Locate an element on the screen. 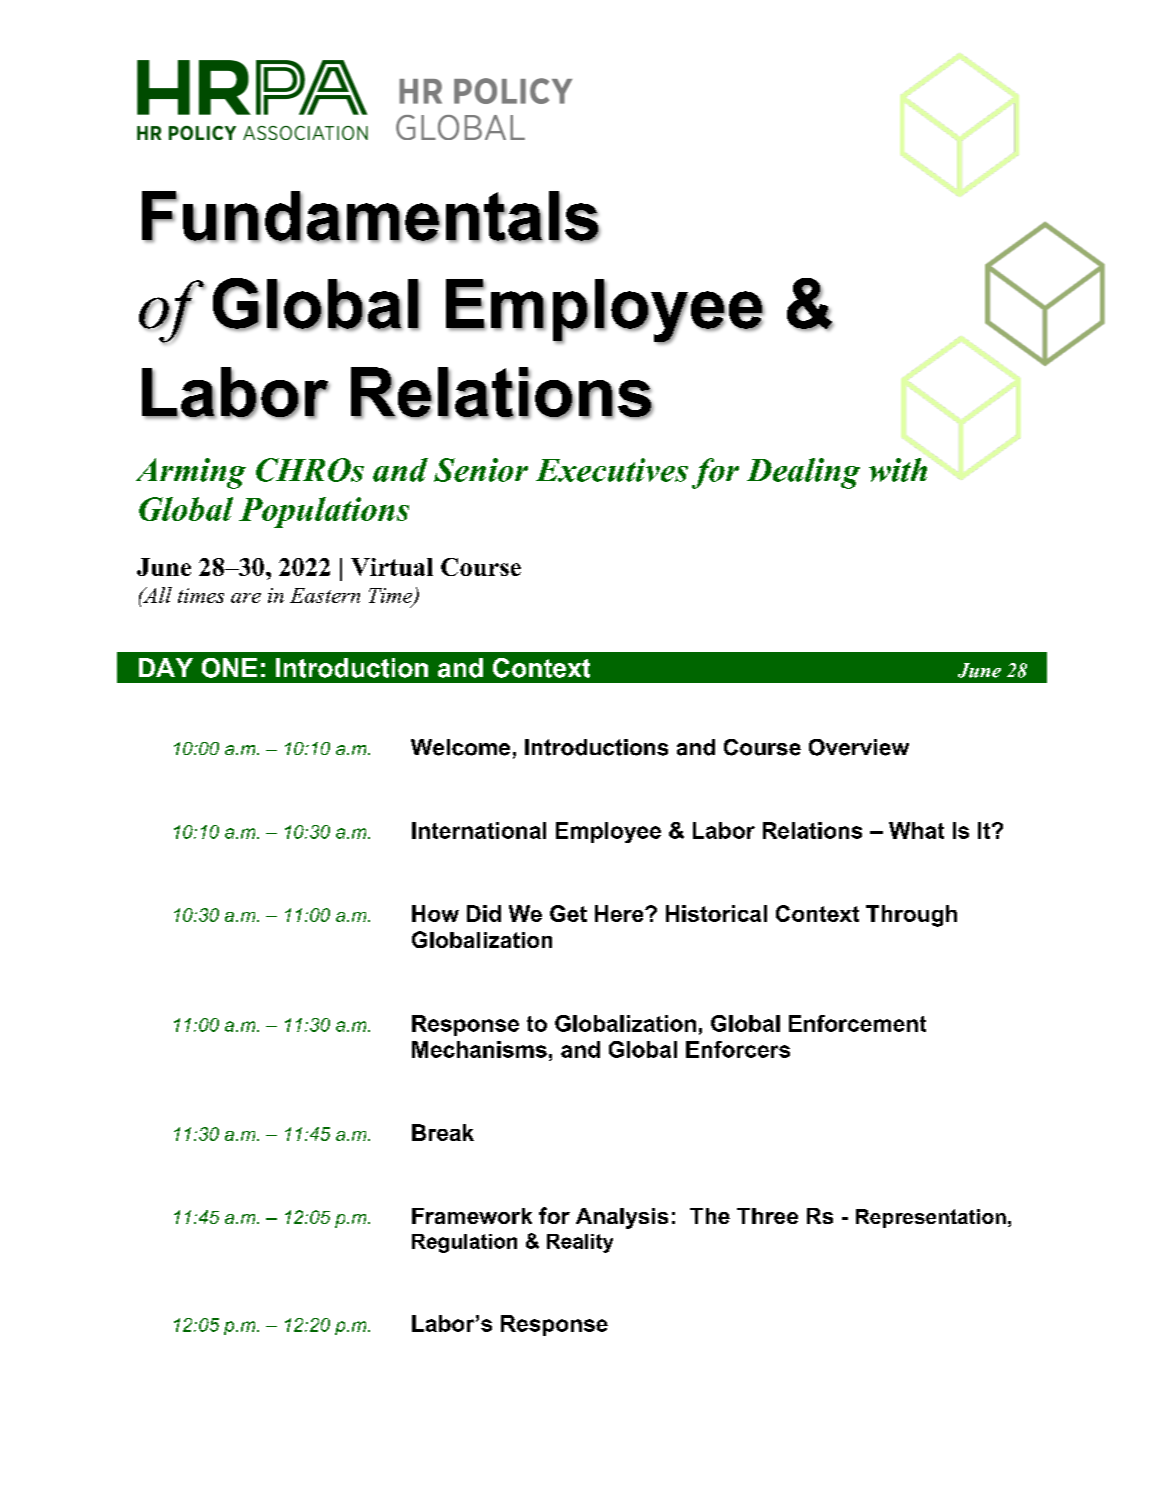 This screenshot has height=1506, width=1164. Senior is located at coordinates (481, 470).
